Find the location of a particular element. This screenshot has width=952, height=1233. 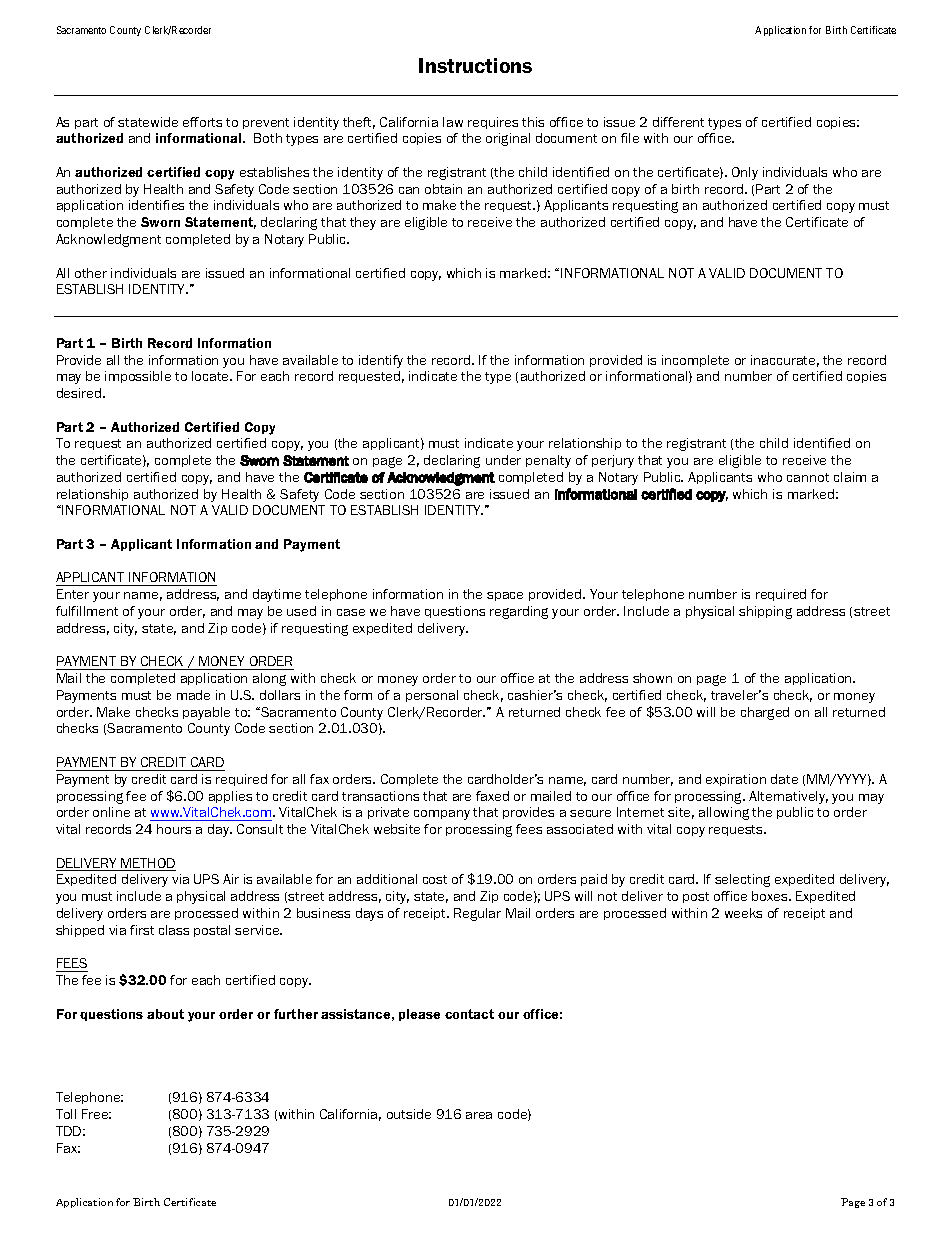

space is located at coordinates (505, 596).
